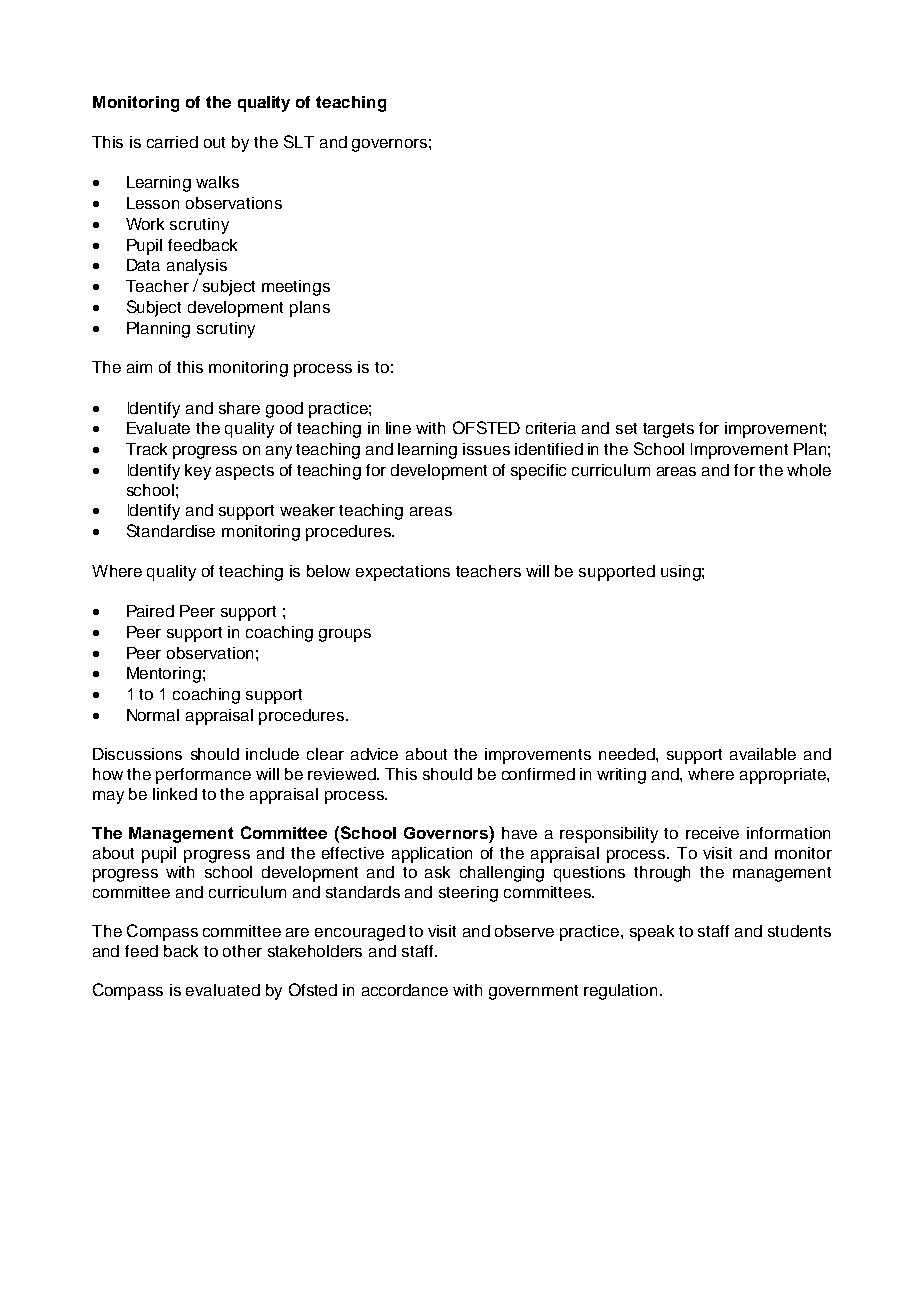 Image resolution: width=924 pixels, height=1308 pixels. What do you see at coordinates (150, 611) in the document?
I see `Paired` at bounding box center [150, 611].
